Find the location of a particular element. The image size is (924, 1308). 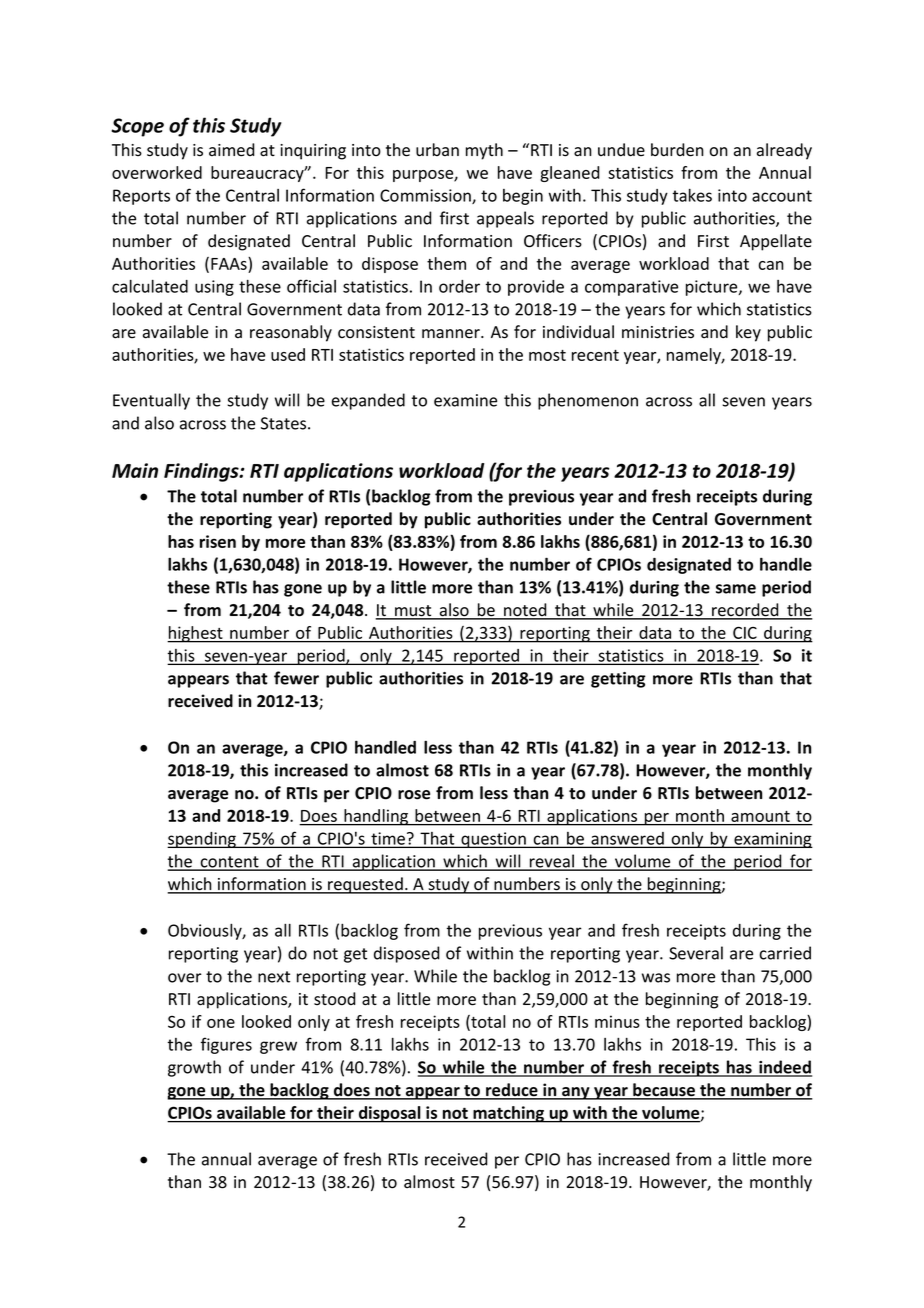

reduce is located at coordinates (512, 1091).
